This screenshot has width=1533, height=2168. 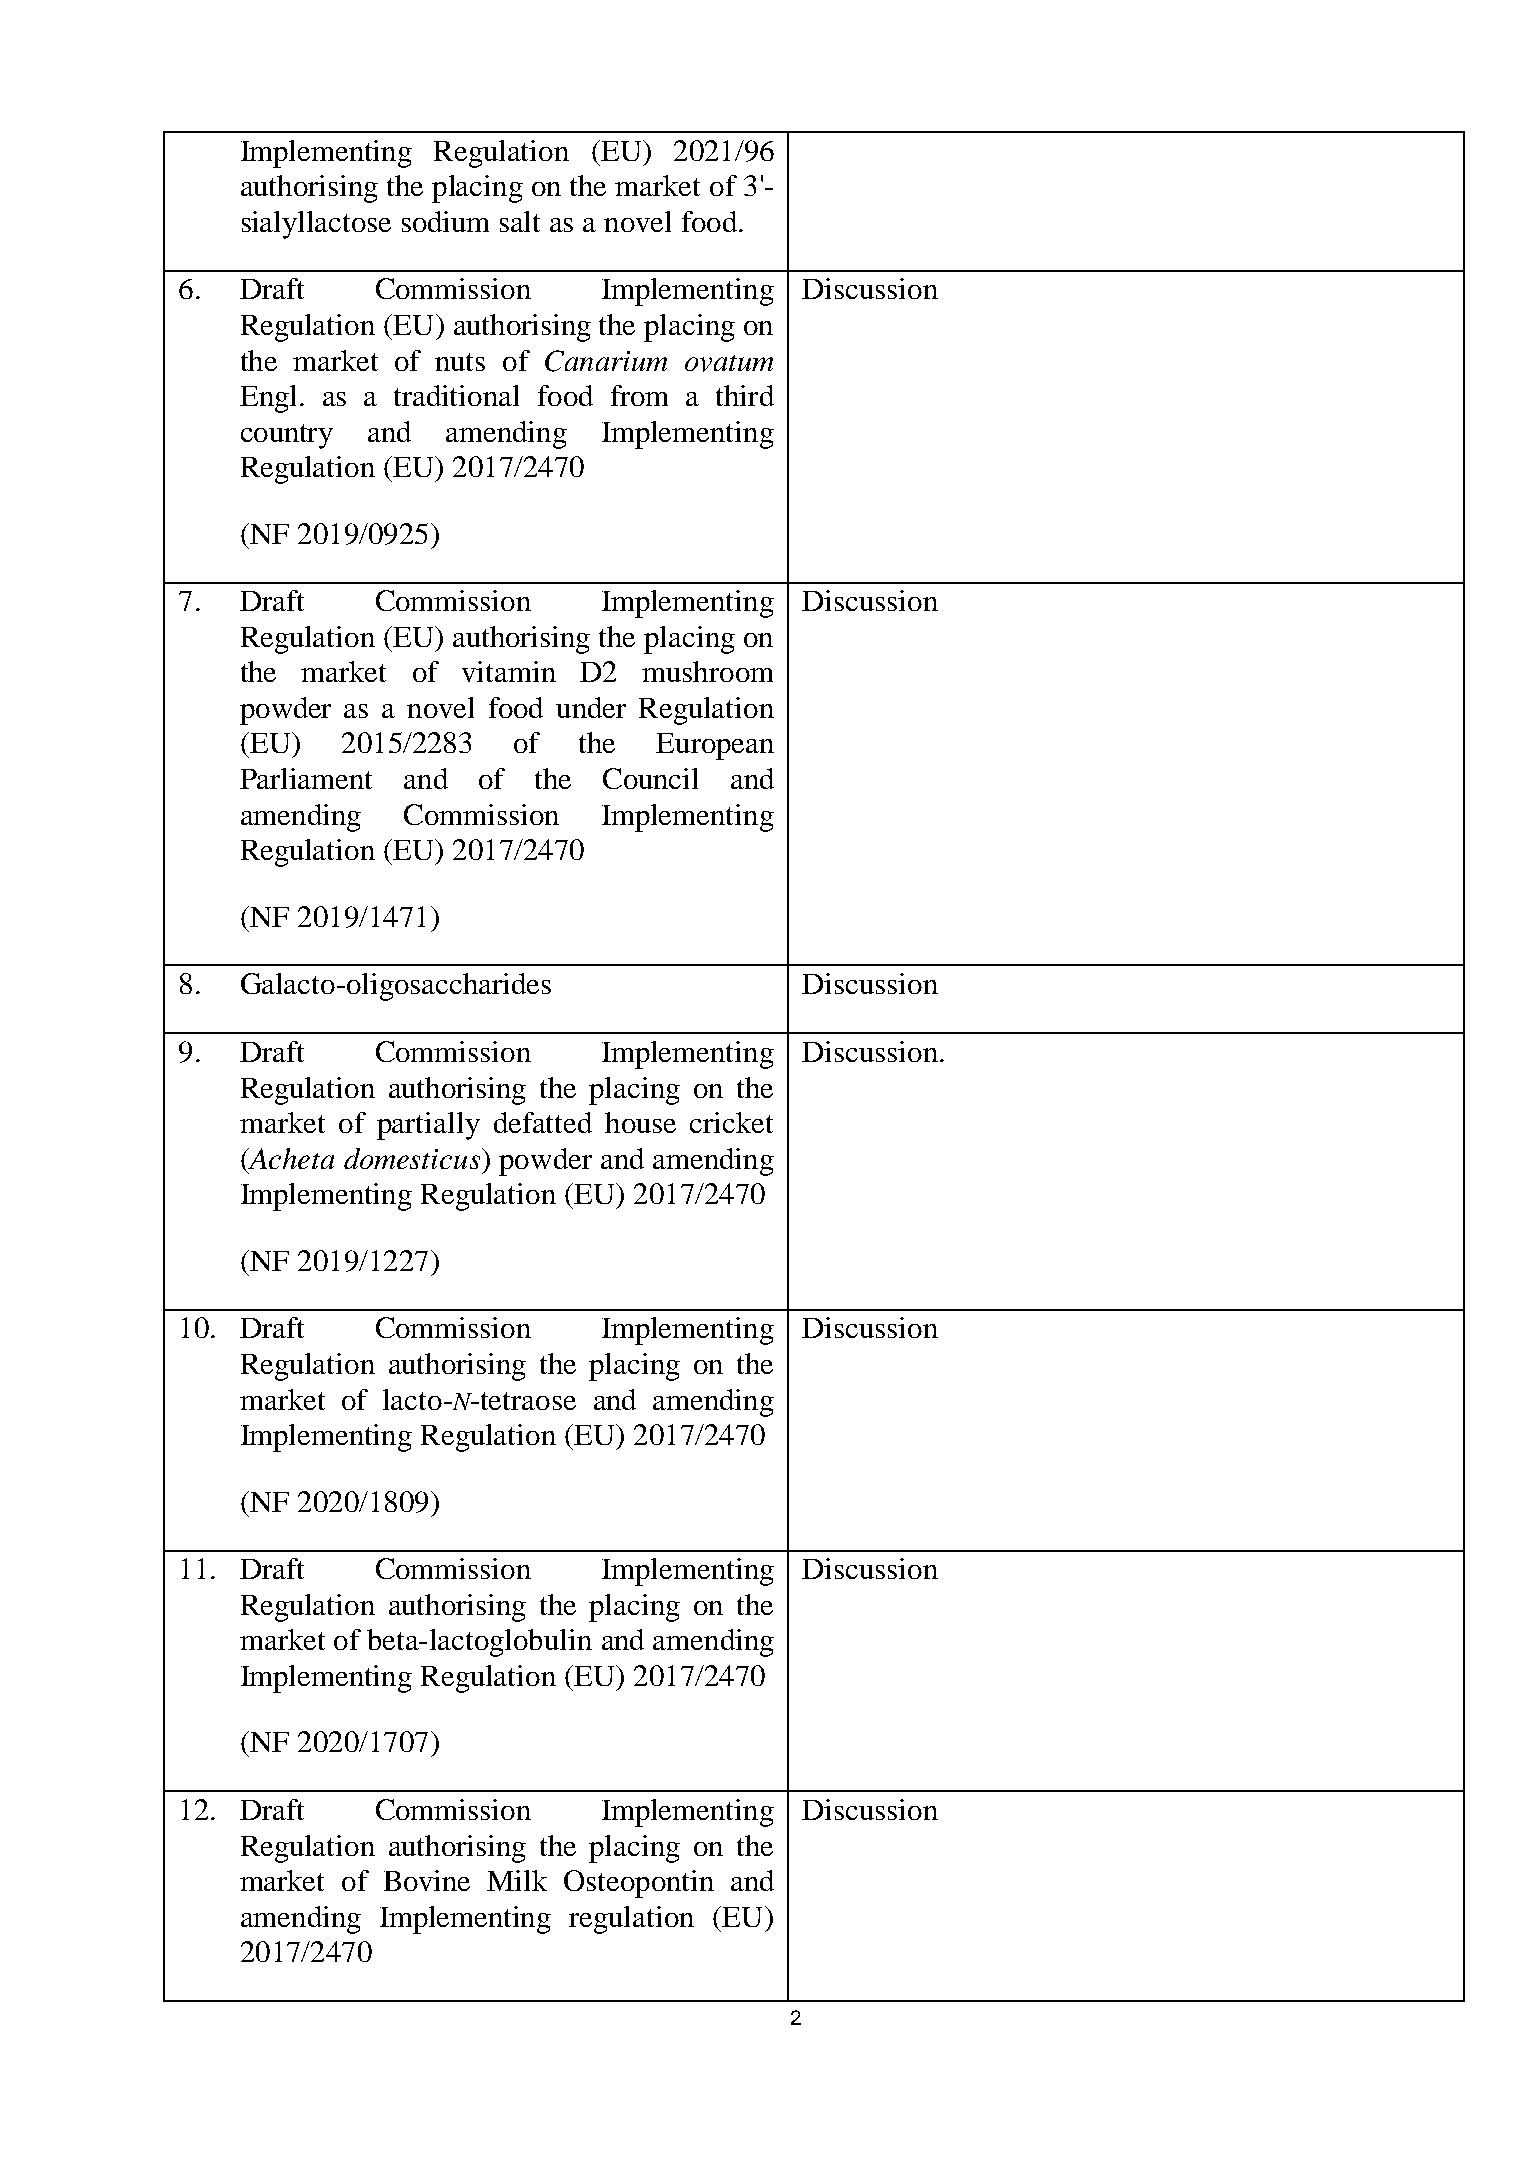 I want to click on from, so click(x=639, y=395).
